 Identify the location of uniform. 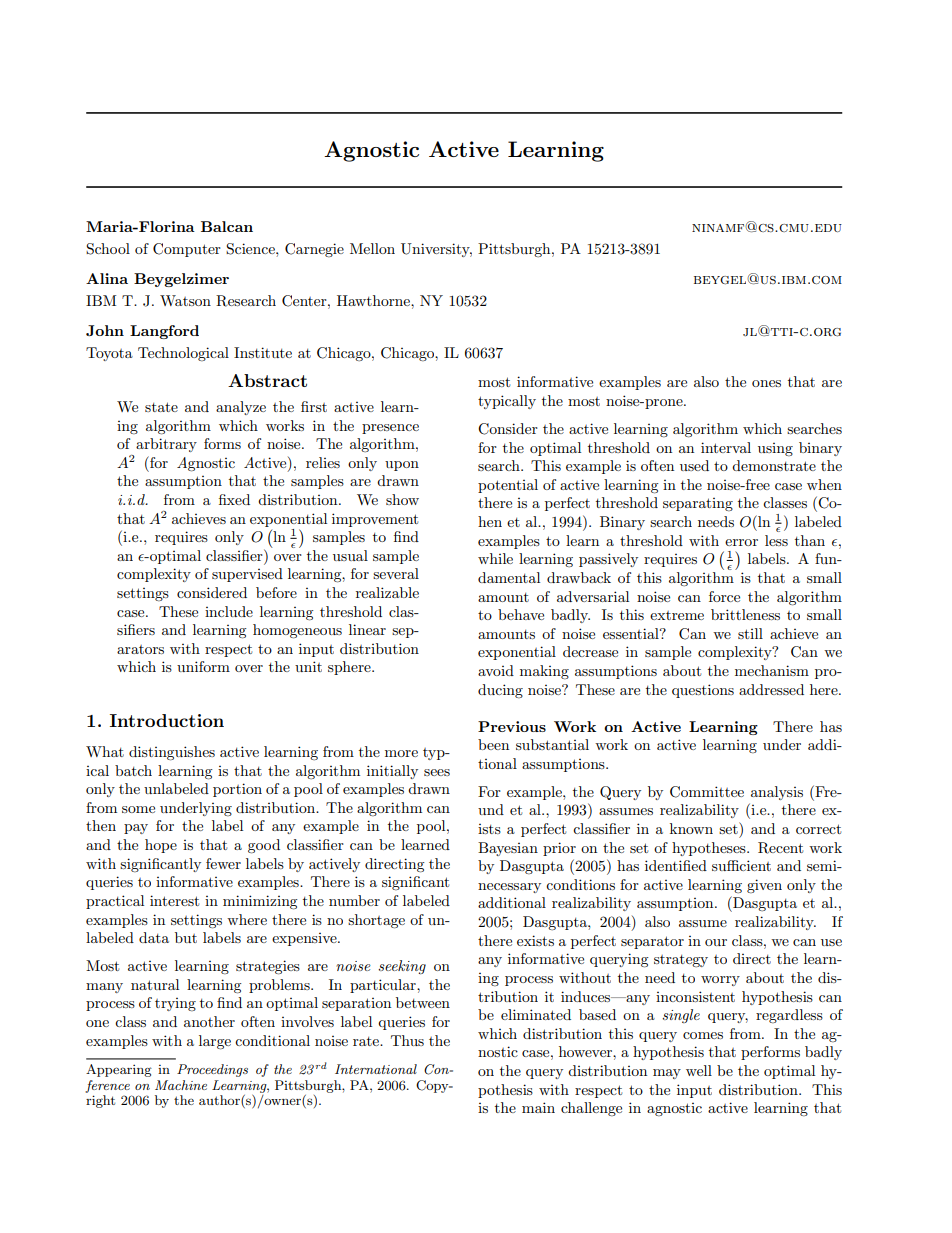
(203, 666).
